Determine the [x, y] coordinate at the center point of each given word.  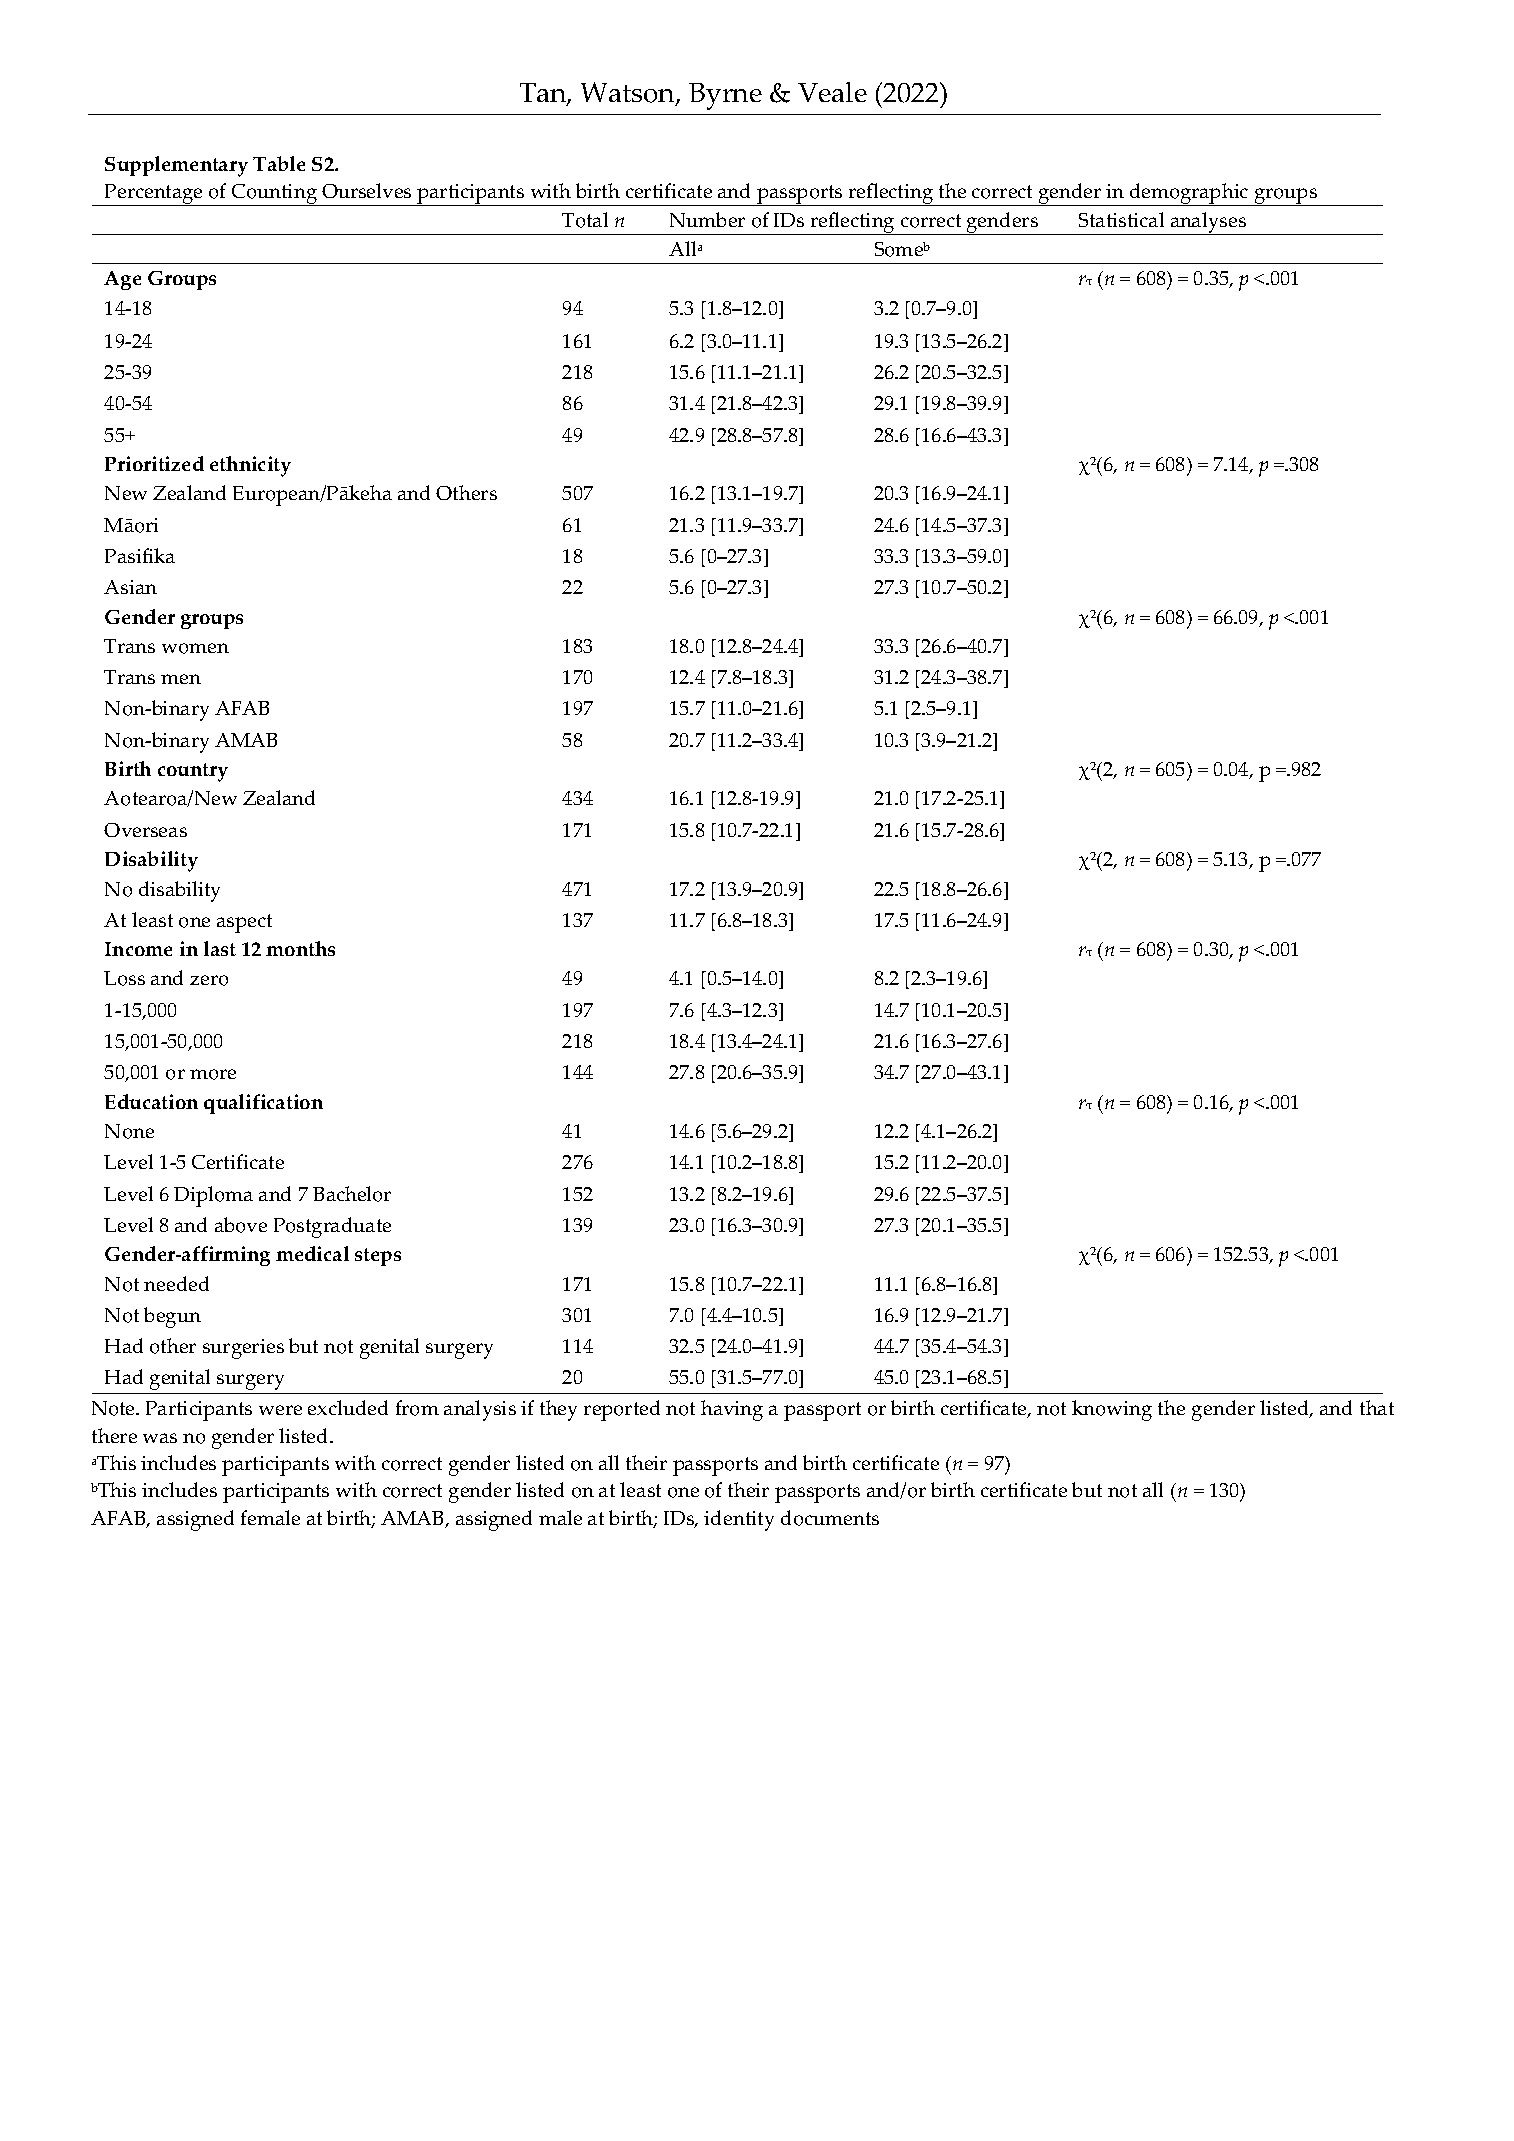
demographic [1189, 194]
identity [739, 1520]
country [193, 772]
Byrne [725, 96]
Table [279, 163]
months [300, 948]
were [280, 1410]
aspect [244, 923]
